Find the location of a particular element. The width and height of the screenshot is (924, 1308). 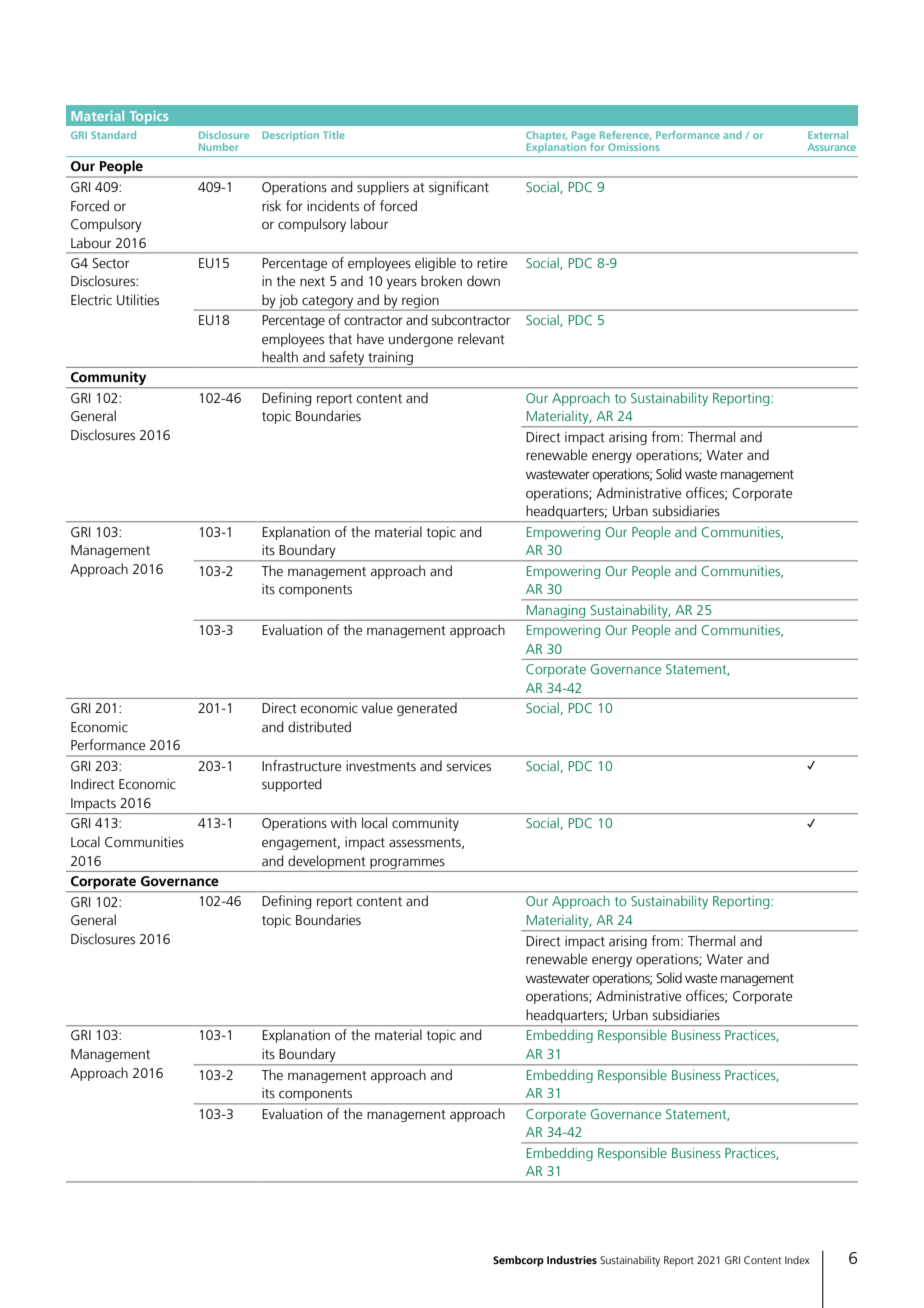

Industries is located at coordinates (572, 1260).
